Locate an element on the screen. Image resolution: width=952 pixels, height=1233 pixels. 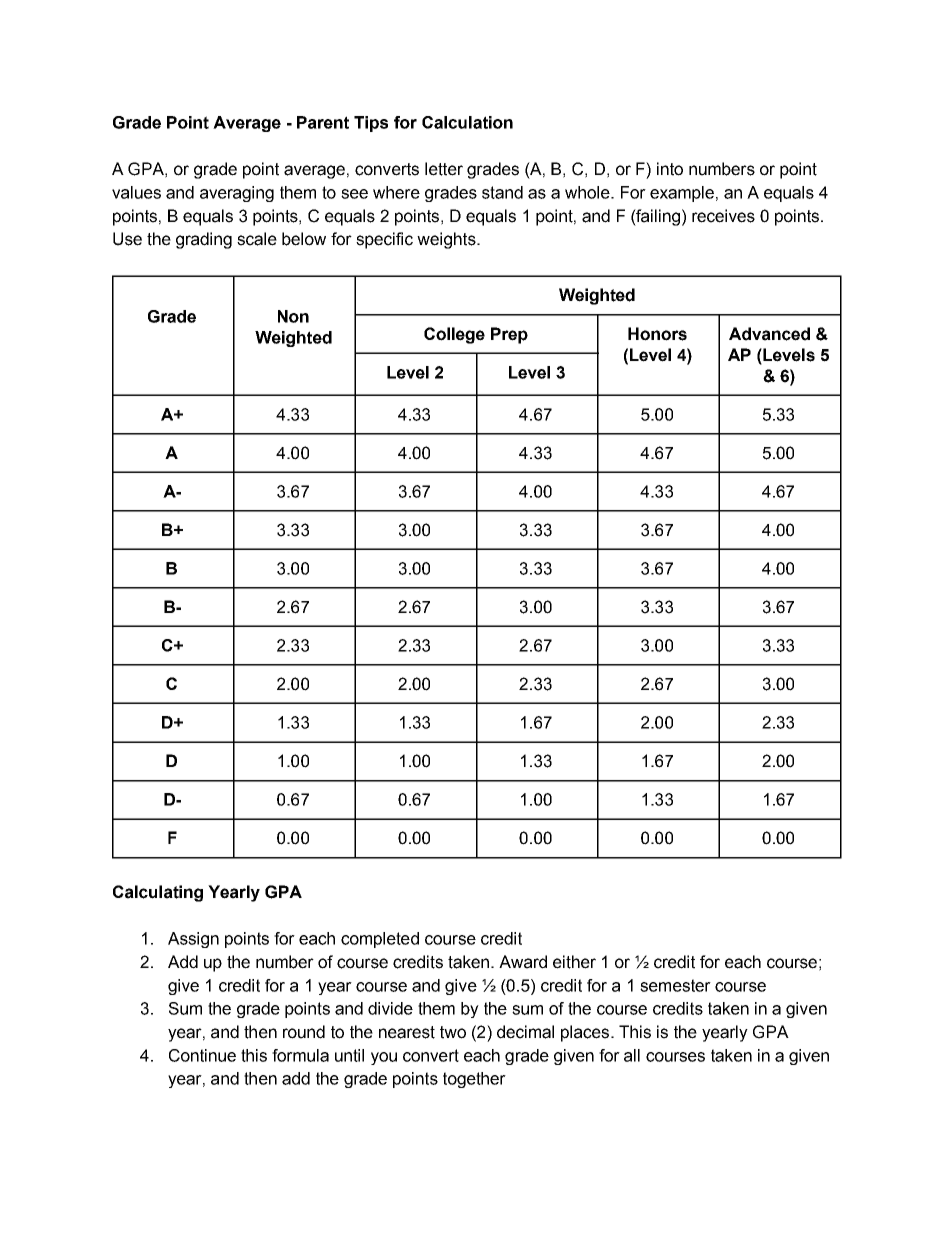
letter is located at coordinates (444, 169).
